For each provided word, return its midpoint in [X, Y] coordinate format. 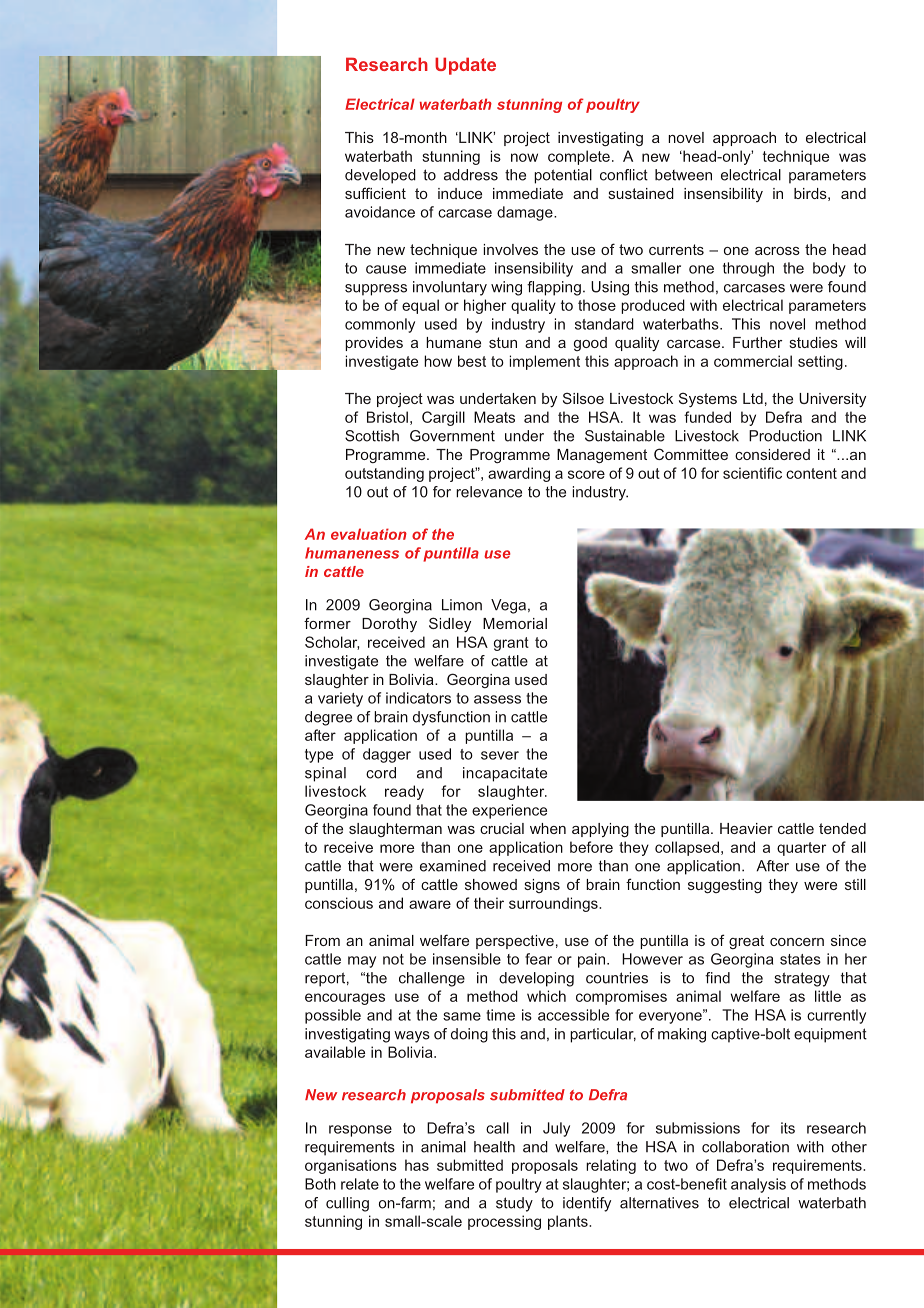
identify [587, 1204]
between [683, 175]
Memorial [515, 623]
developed [380, 176]
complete [579, 157]
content [811, 473]
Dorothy [389, 625]
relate [360, 1184]
